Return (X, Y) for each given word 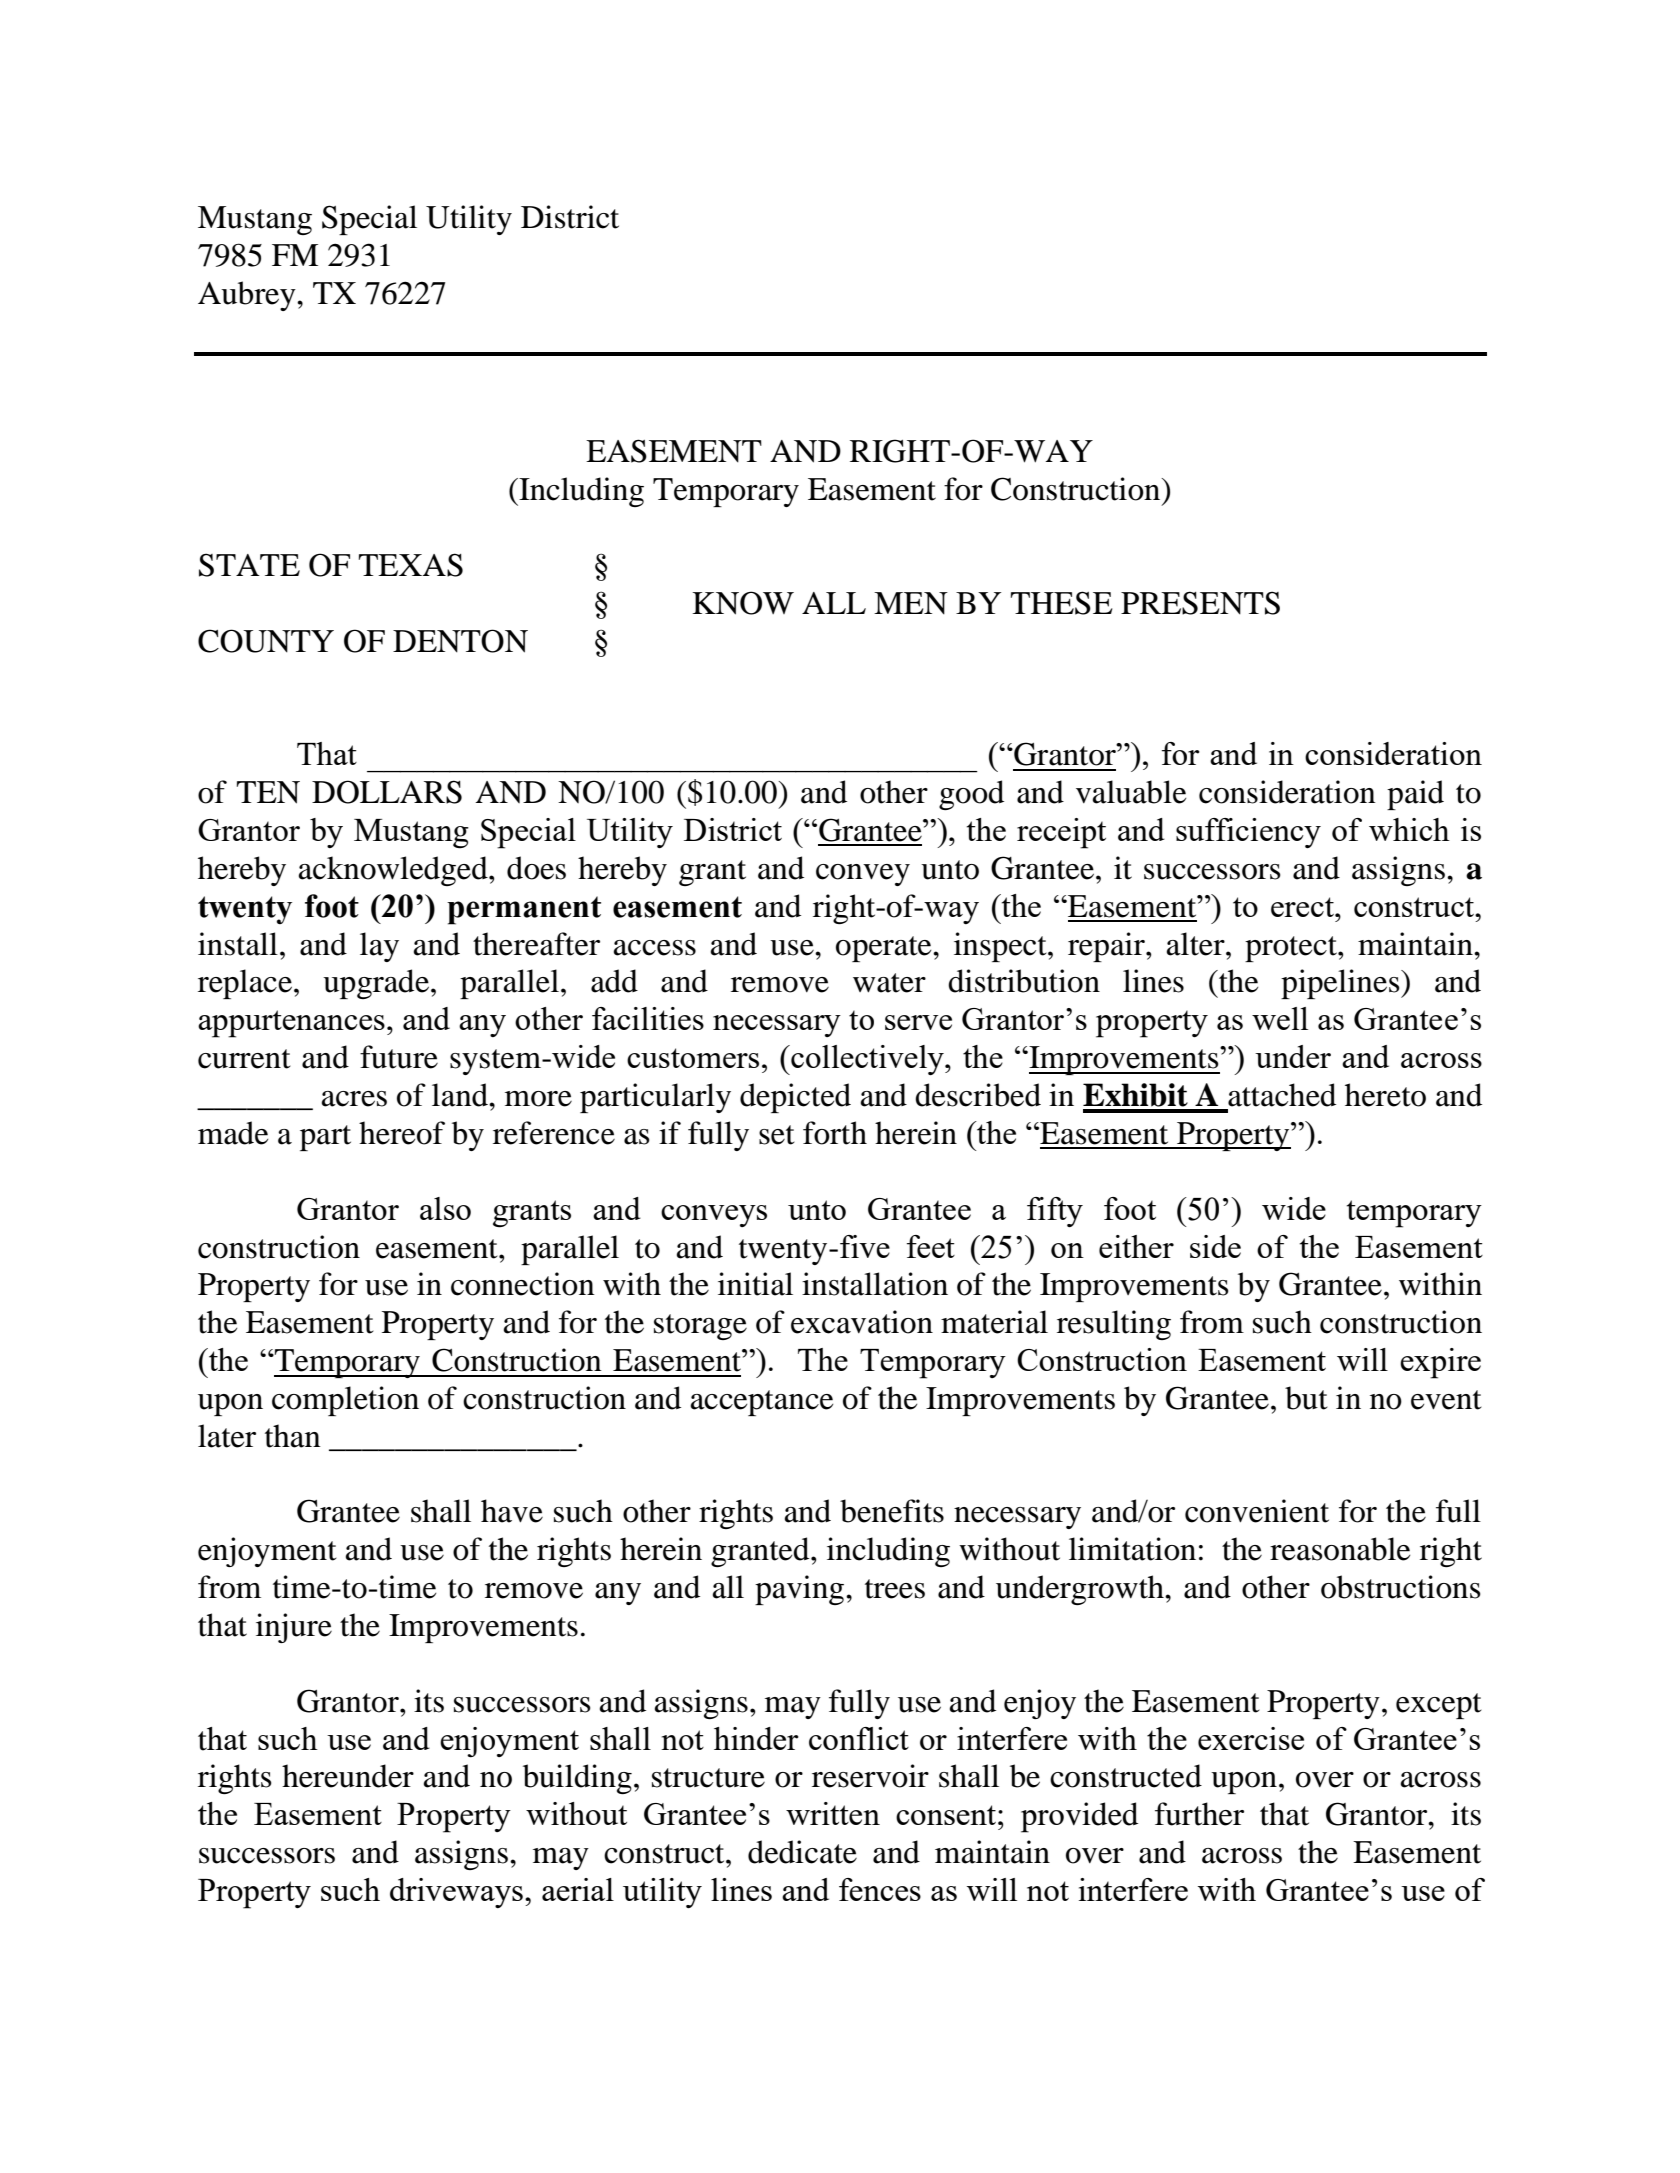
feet (931, 1246)
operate (885, 949)
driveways (456, 1893)
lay (379, 947)
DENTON (460, 641)
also (445, 1208)
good (971, 795)
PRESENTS (1200, 603)
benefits (892, 1511)
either (1136, 1246)
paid (1415, 795)
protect (1292, 949)
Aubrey (248, 296)
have (512, 1511)
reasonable (1340, 1549)
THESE (1061, 603)
